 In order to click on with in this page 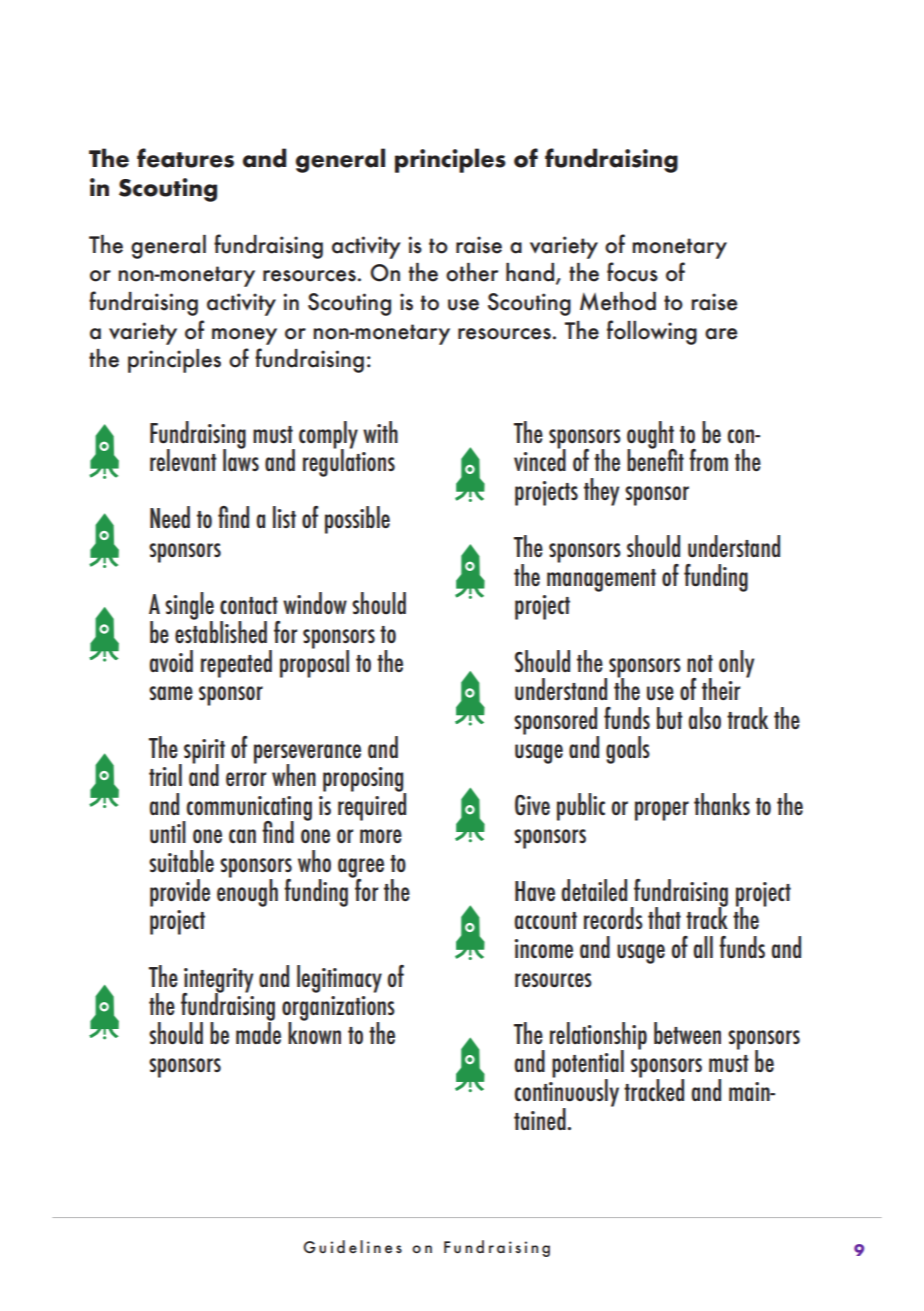, I will do `click(380, 432)`.
